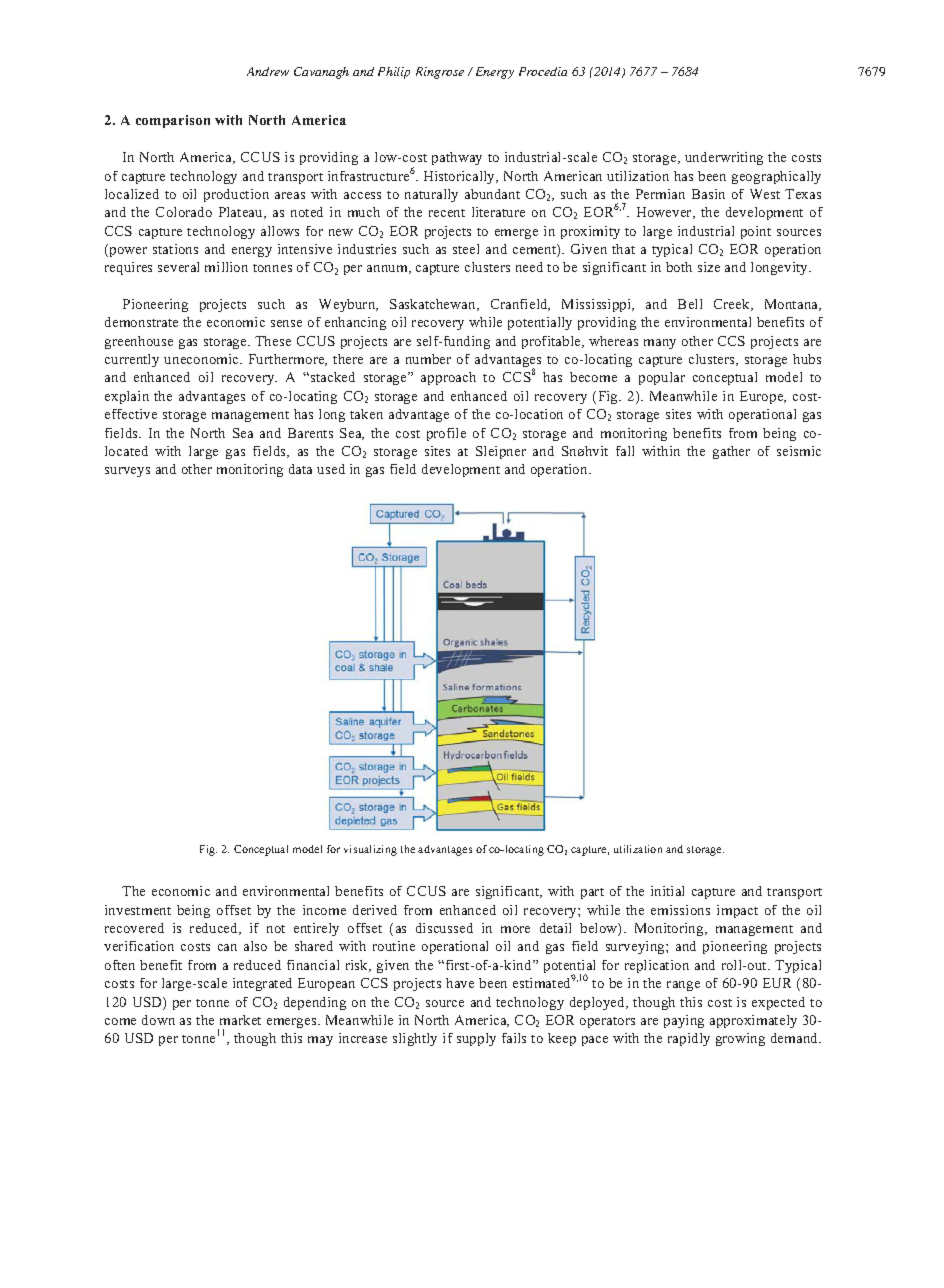 The image size is (944, 1288). I want to click on profile, so click(446, 434).
